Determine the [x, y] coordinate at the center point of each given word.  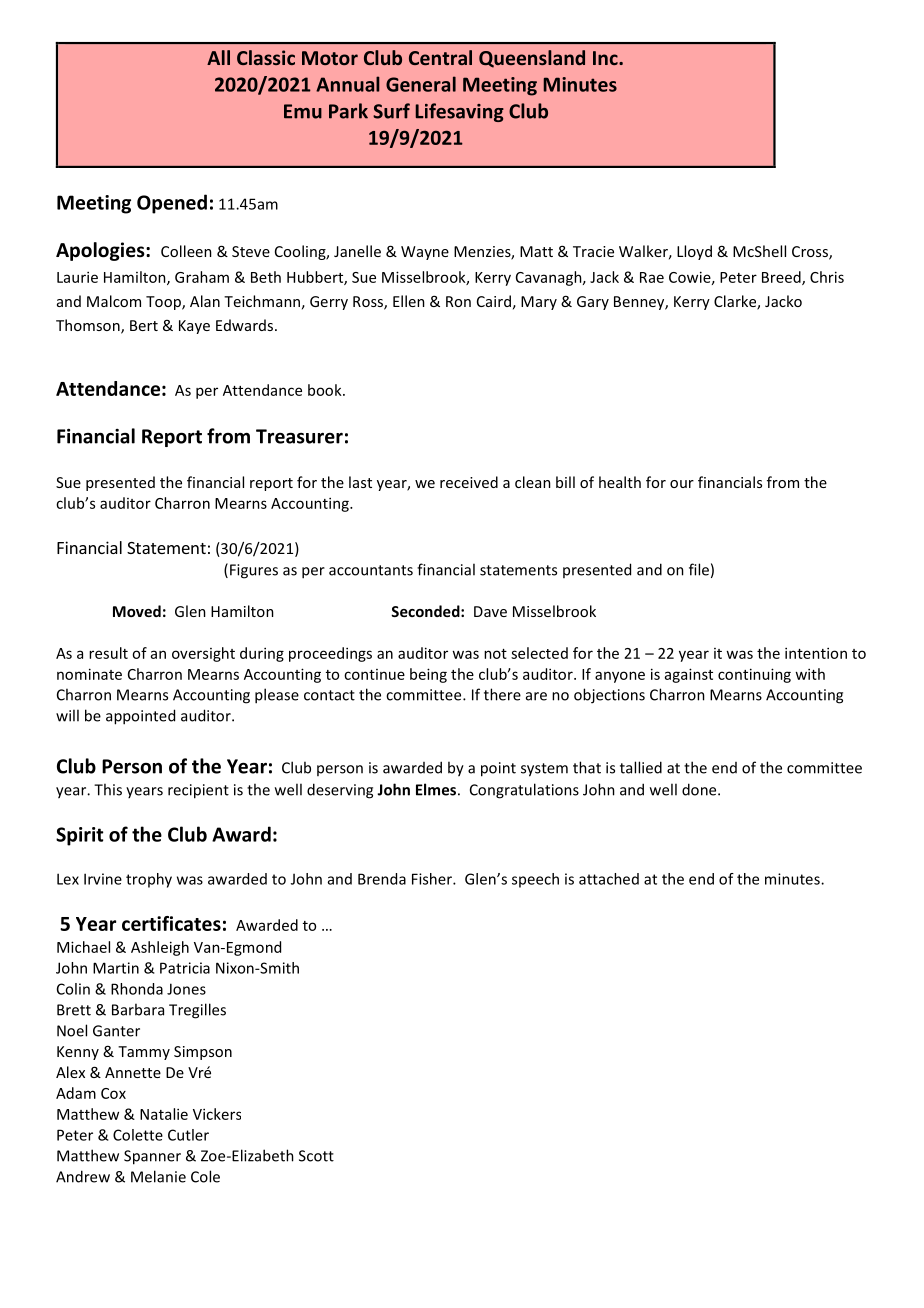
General [421, 84]
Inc [606, 58]
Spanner [152, 1157]
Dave [490, 611]
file [699, 569]
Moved [137, 611]
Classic [266, 57]
